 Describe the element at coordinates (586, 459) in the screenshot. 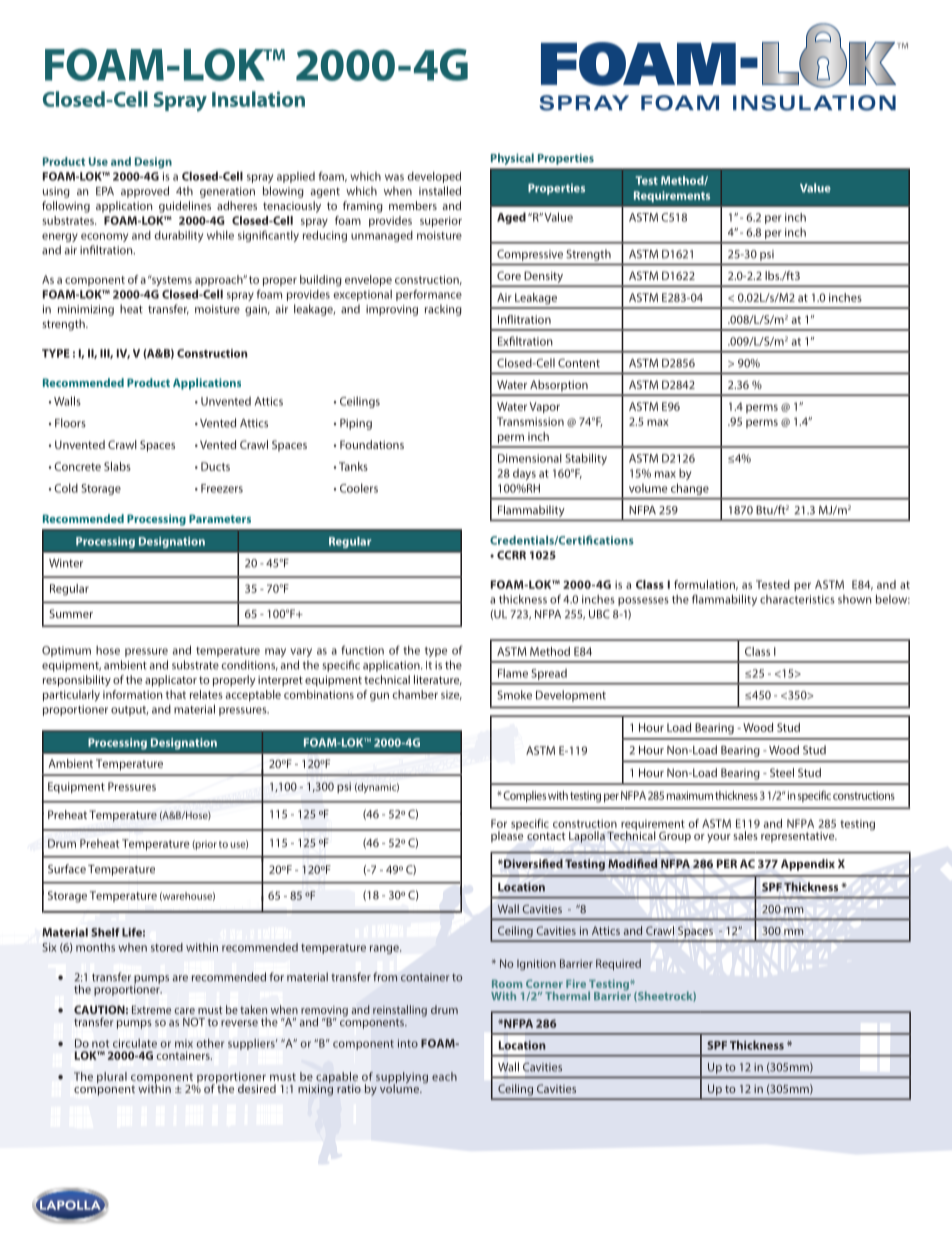

I see `Stability` at that location.
